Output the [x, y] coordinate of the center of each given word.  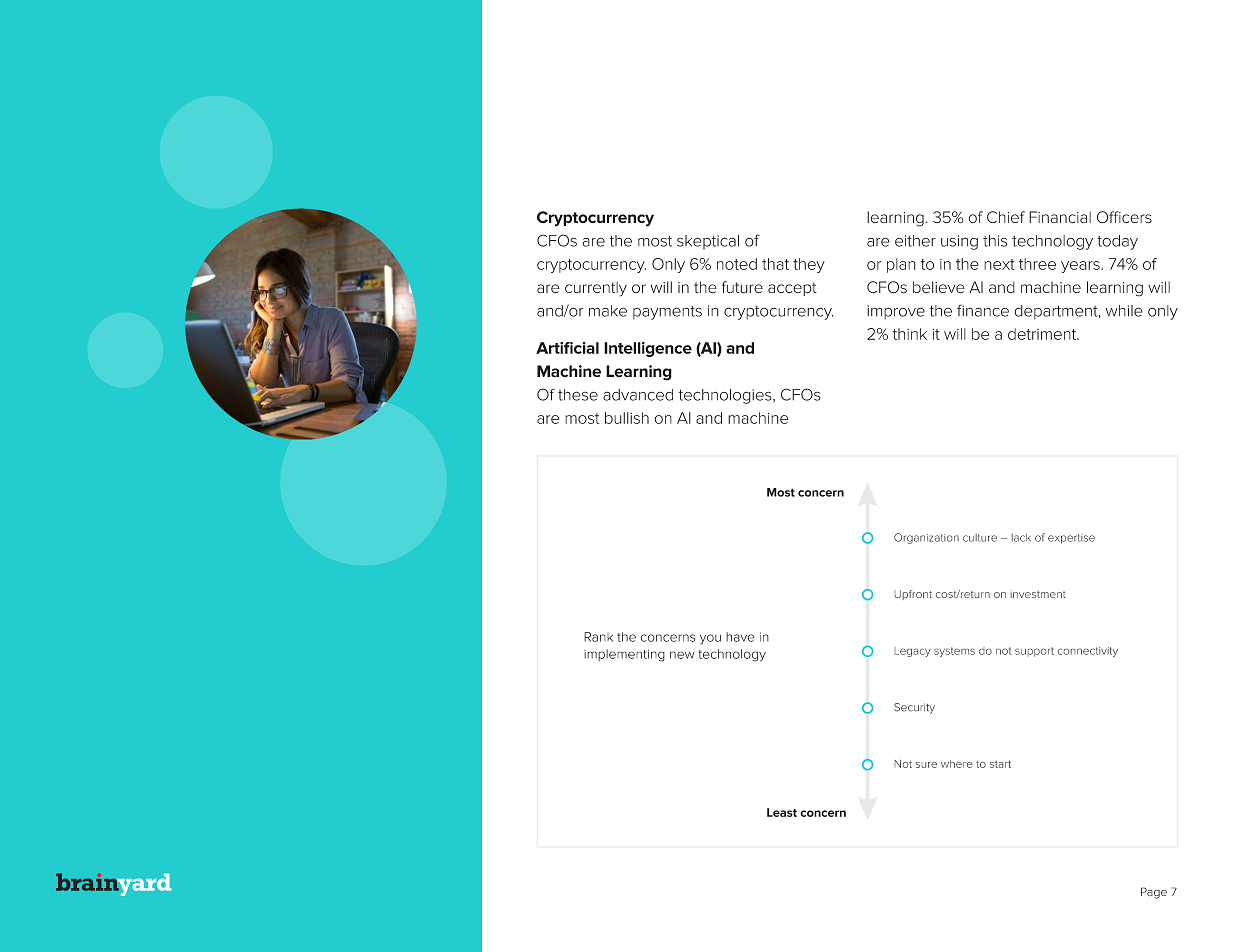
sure [926, 765]
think [910, 334]
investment [1038, 594]
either [915, 241]
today [1117, 242]
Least [782, 812]
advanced [638, 395]
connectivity [1087, 652]
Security [914, 708]
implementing [624, 655]
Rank [598, 637]
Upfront [913, 595]
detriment [1043, 334]
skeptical [708, 242]
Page [1154, 893]
